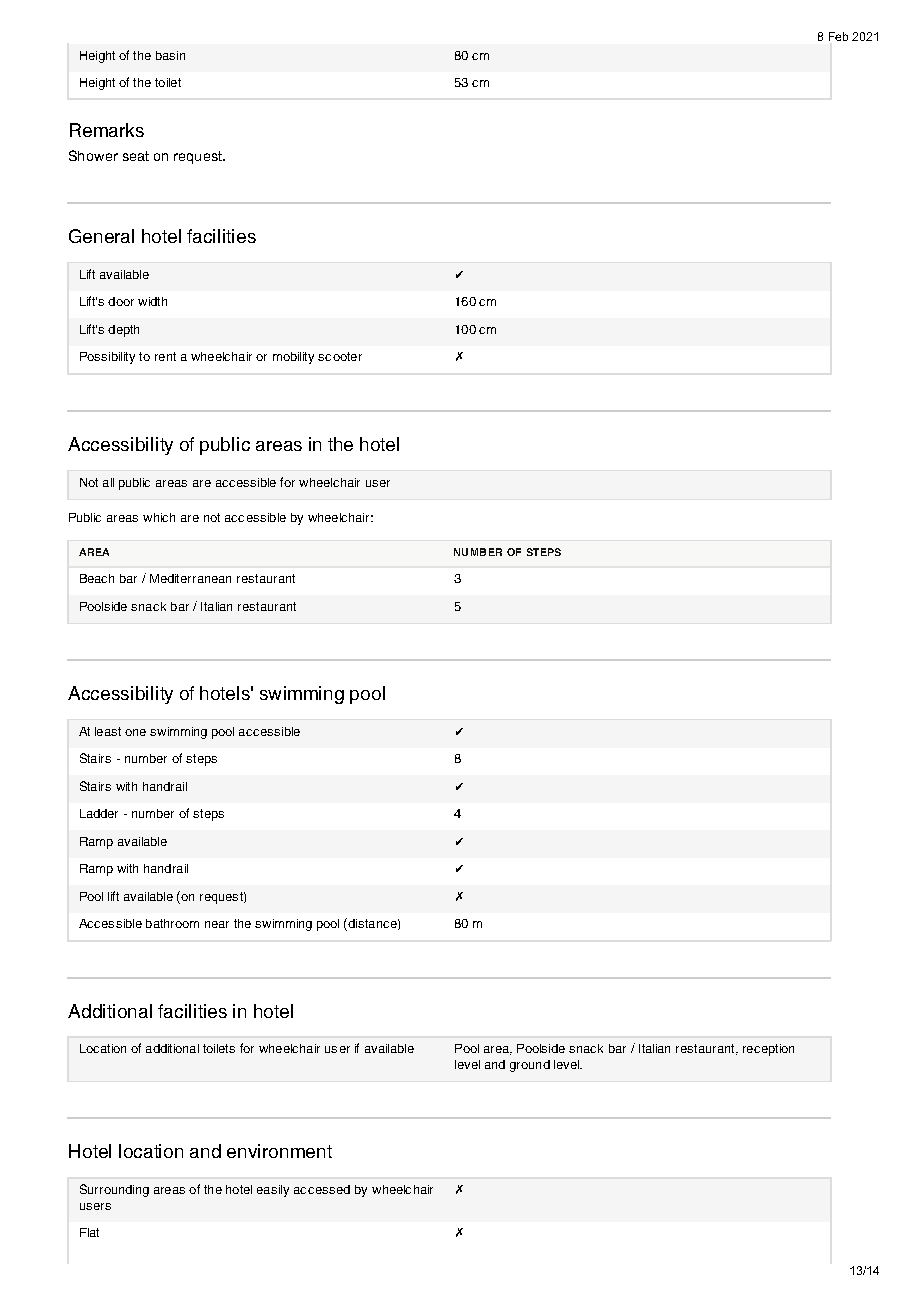  I want to click on width, so click(152, 301).
